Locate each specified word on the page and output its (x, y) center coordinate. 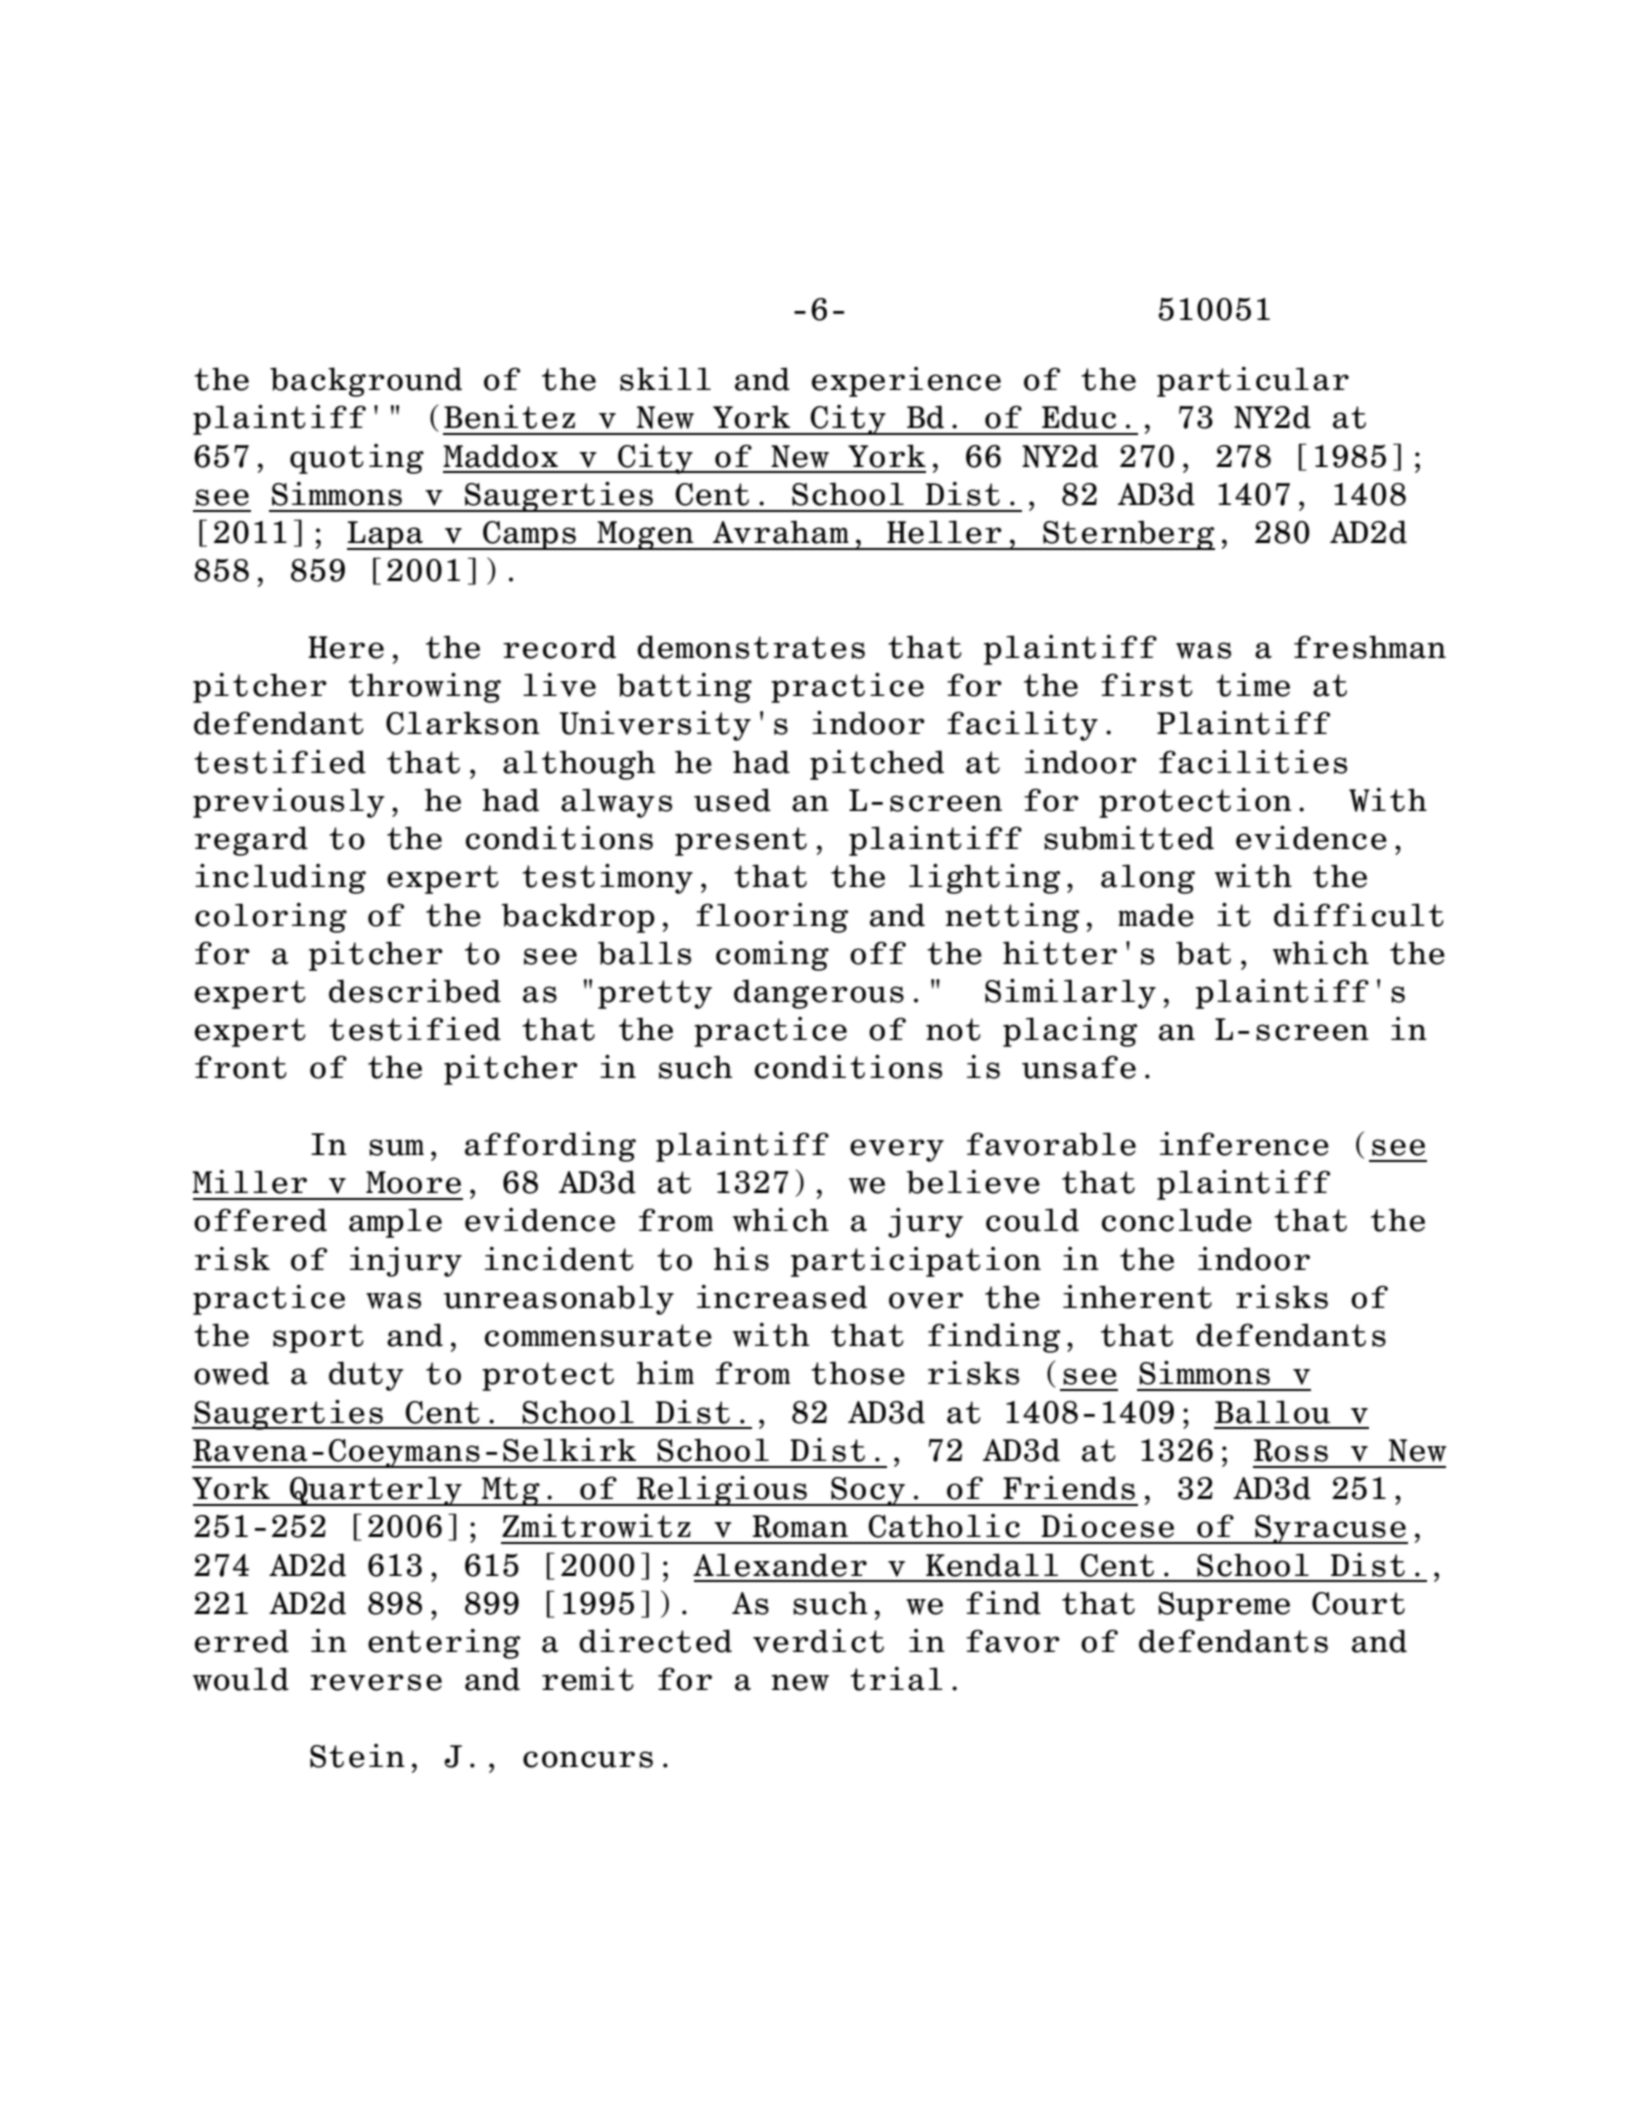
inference (1244, 1144)
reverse (376, 1682)
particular (1253, 382)
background (366, 382)
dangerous (819, 994)
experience (906, 382)
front (241, 1067)
